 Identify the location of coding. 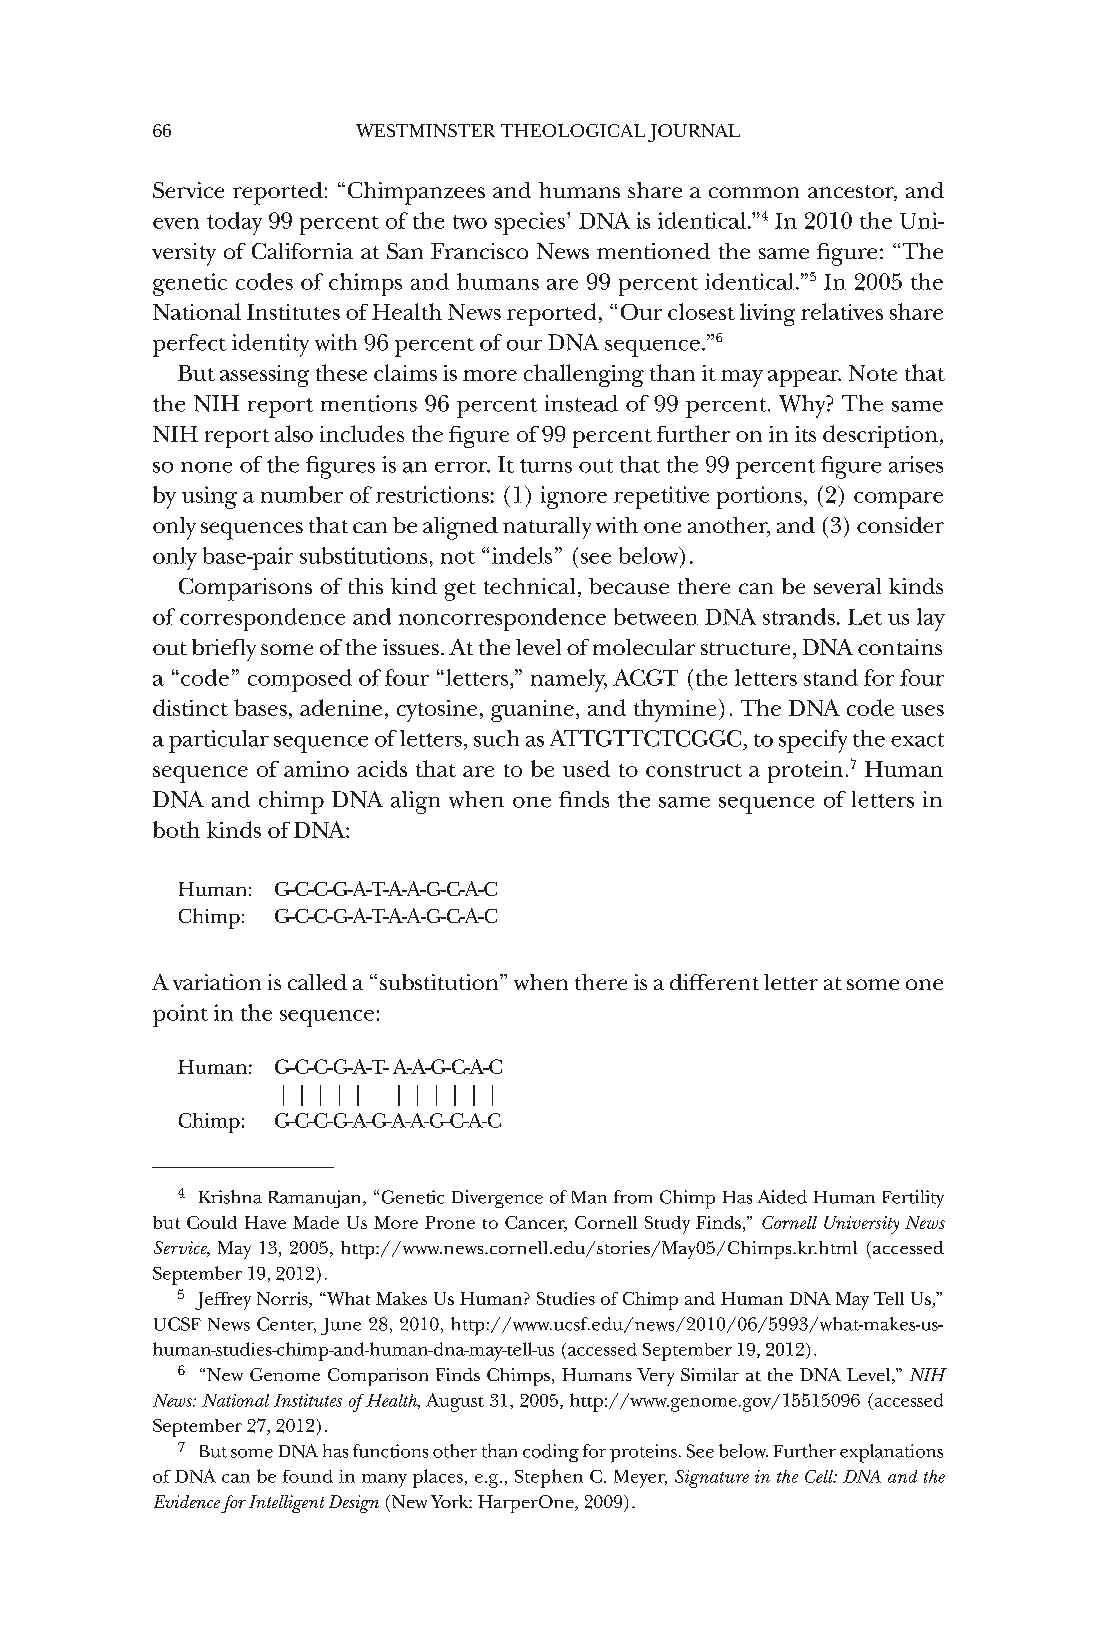
(551, 1453).
